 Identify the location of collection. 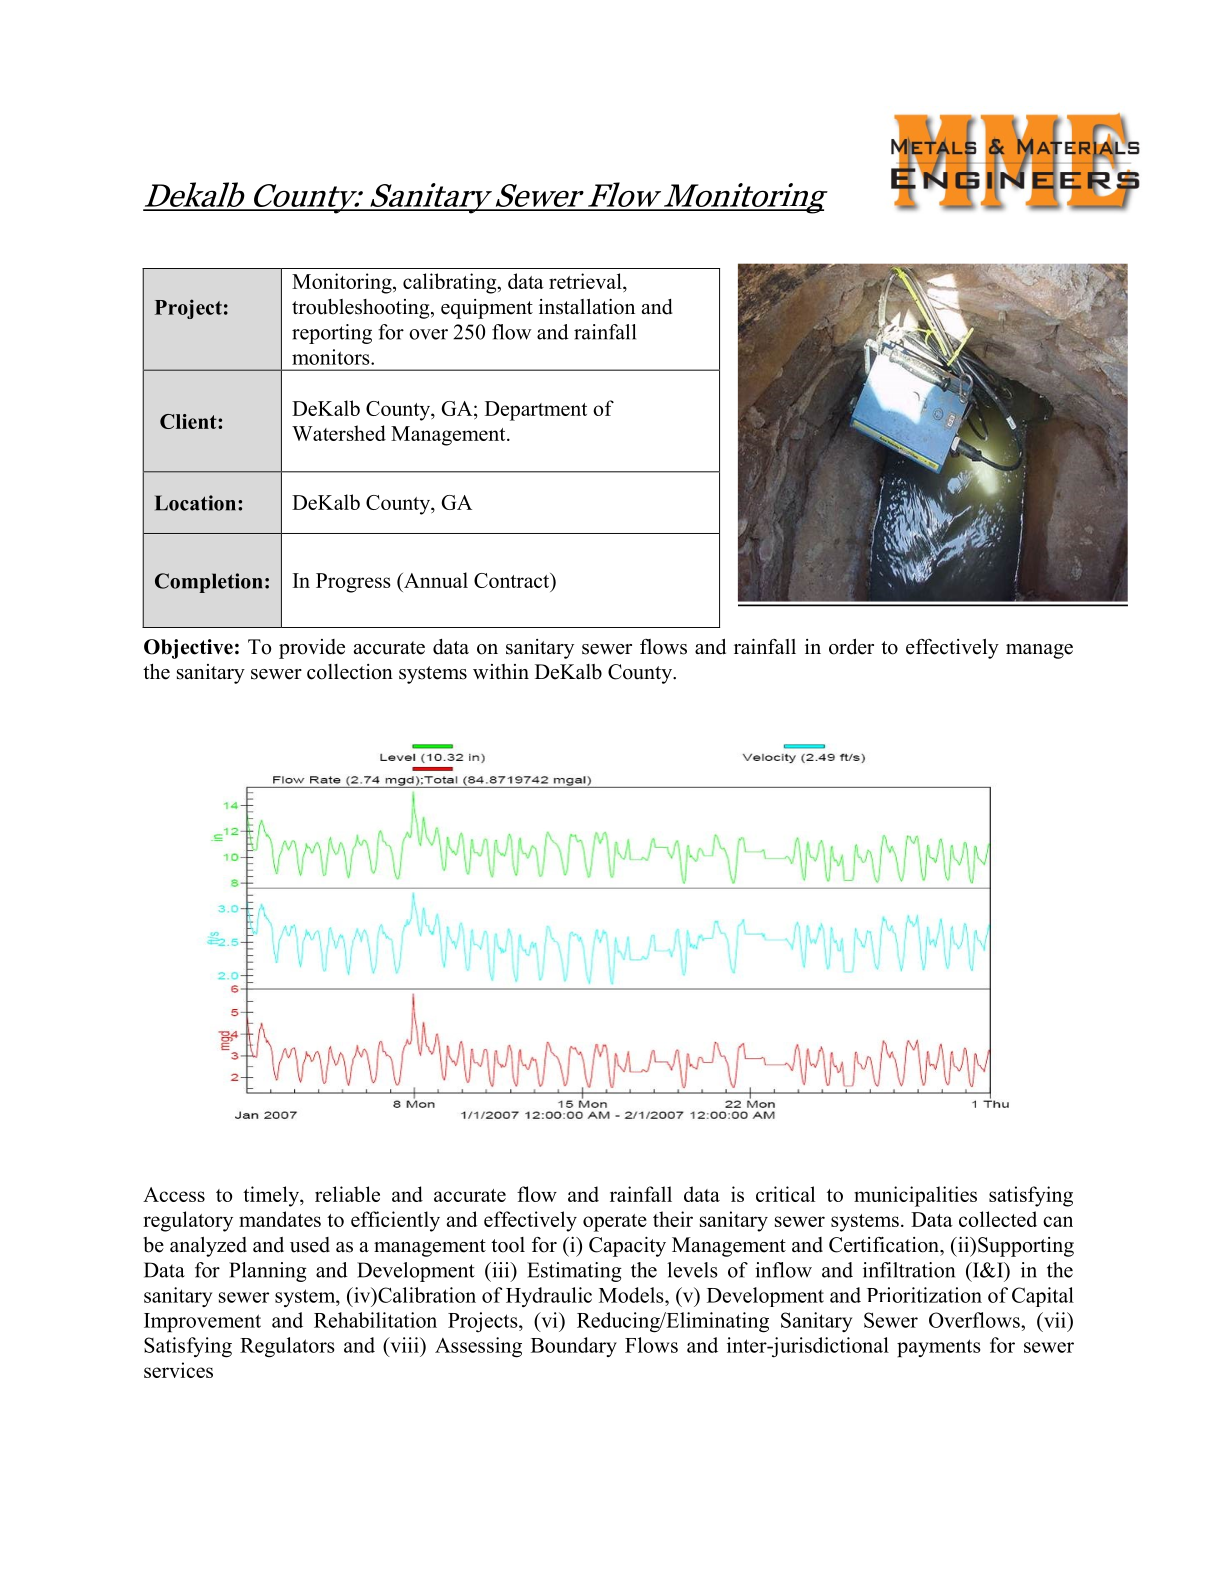
(350, 672).
